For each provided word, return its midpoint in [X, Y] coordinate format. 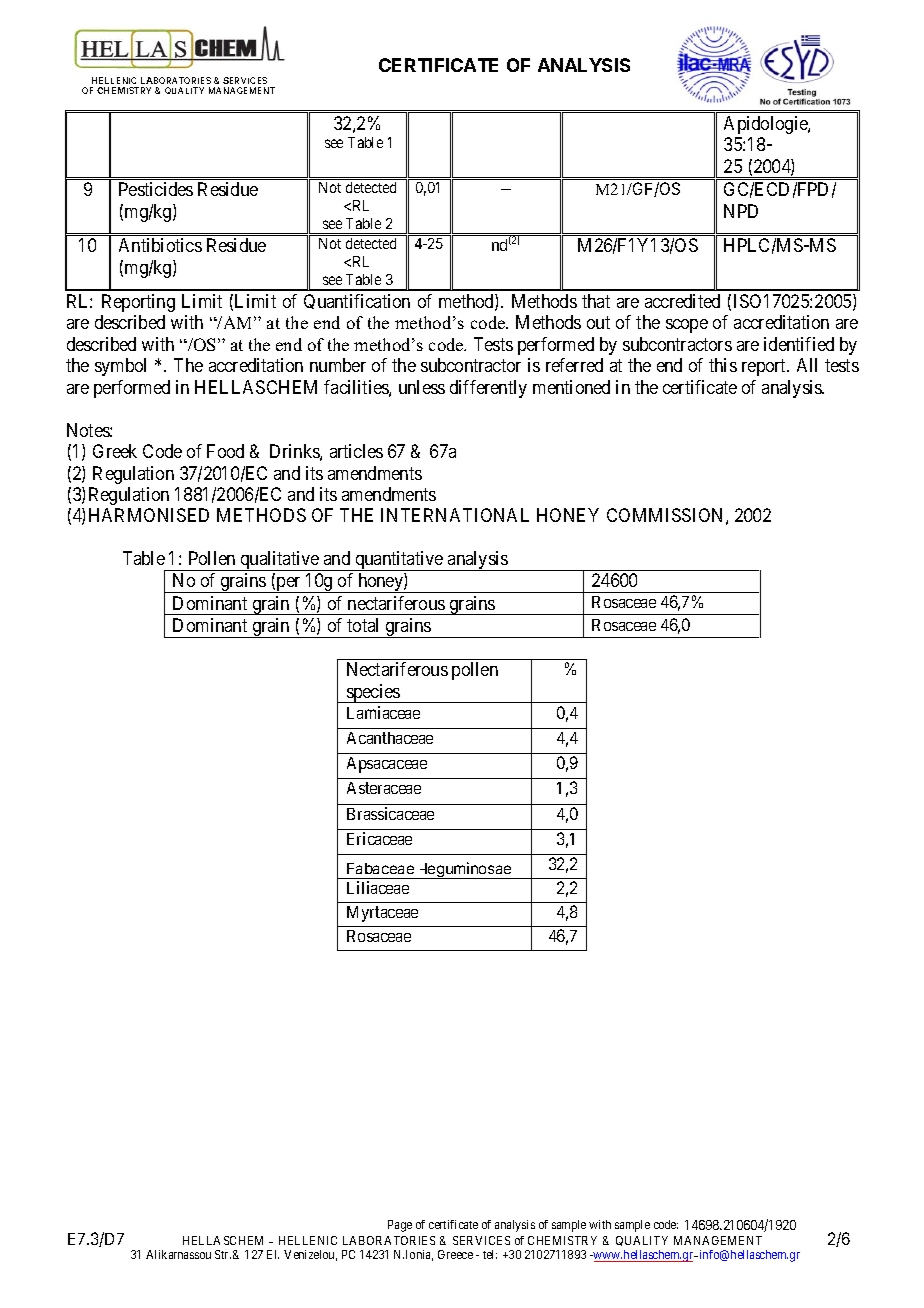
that [596, 301]
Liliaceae [378, 887]
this [723, 365]
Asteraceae [384, 788]
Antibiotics [160, 245]
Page [400, 1226]
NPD [741, 211]
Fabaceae [380, 868]
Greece [455, 1254]
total [362, 625]
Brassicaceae [390, 813]
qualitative [279, 561]
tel [490, 1254]
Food [225, 451]
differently [488, 389]
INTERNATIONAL [455, 515]
